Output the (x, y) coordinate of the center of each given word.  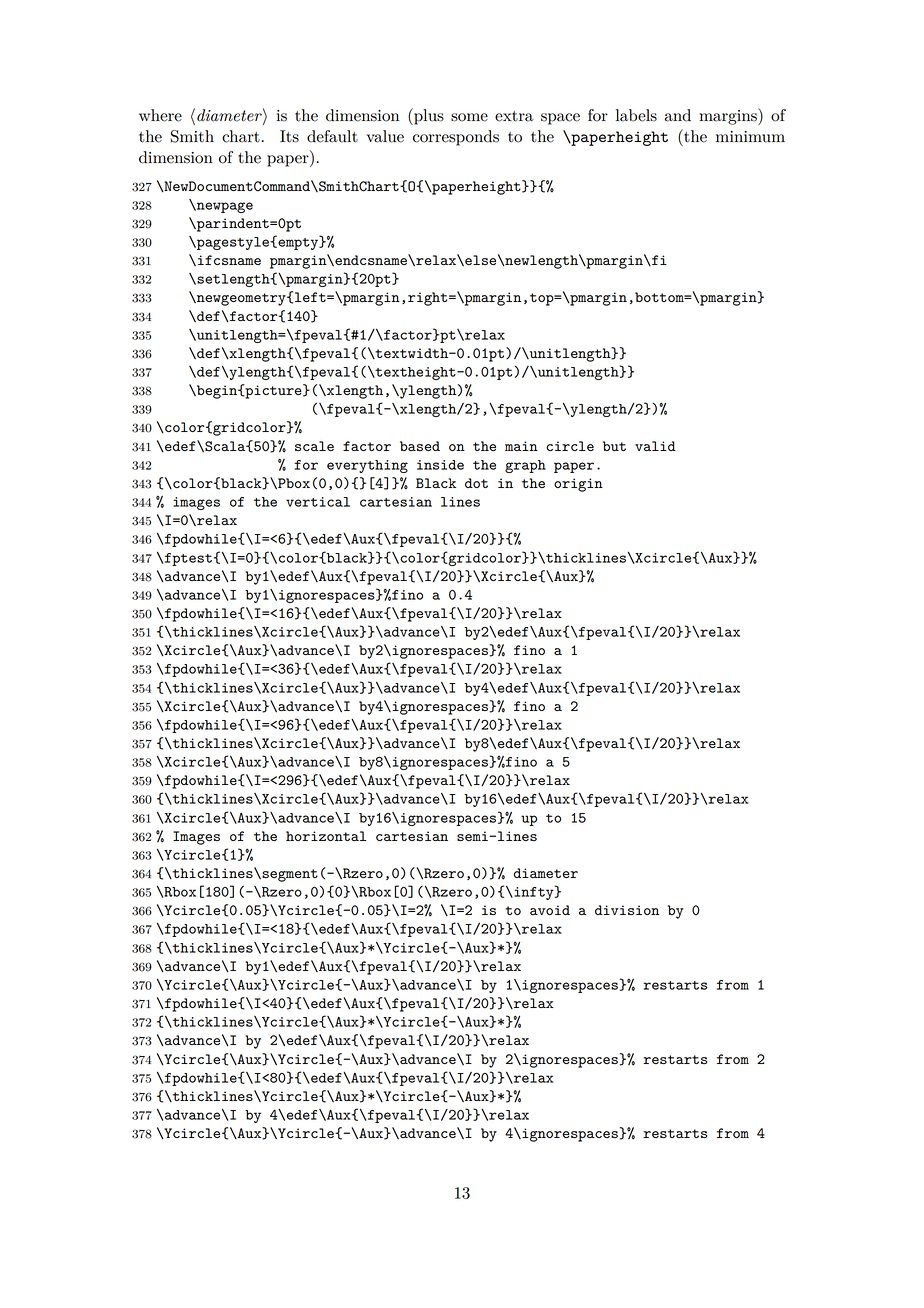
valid (655, 446)
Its (289, 136)
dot (476, 483)
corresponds (456, 138)
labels (636, 115)
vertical (318, 502)
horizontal (326, 836)
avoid (550, 910)
